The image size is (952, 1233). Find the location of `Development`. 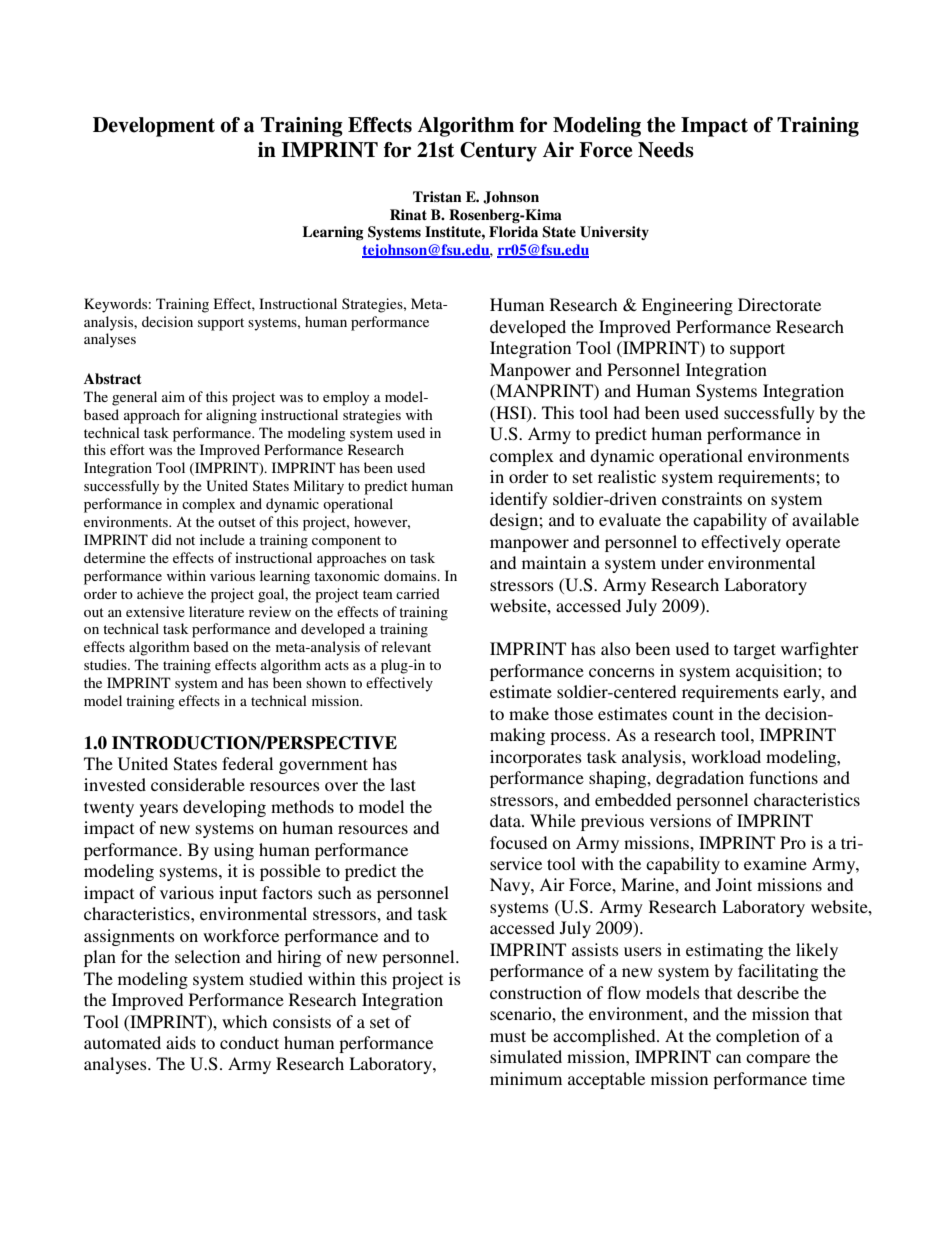

Development is located at coordinates (154, 127).
